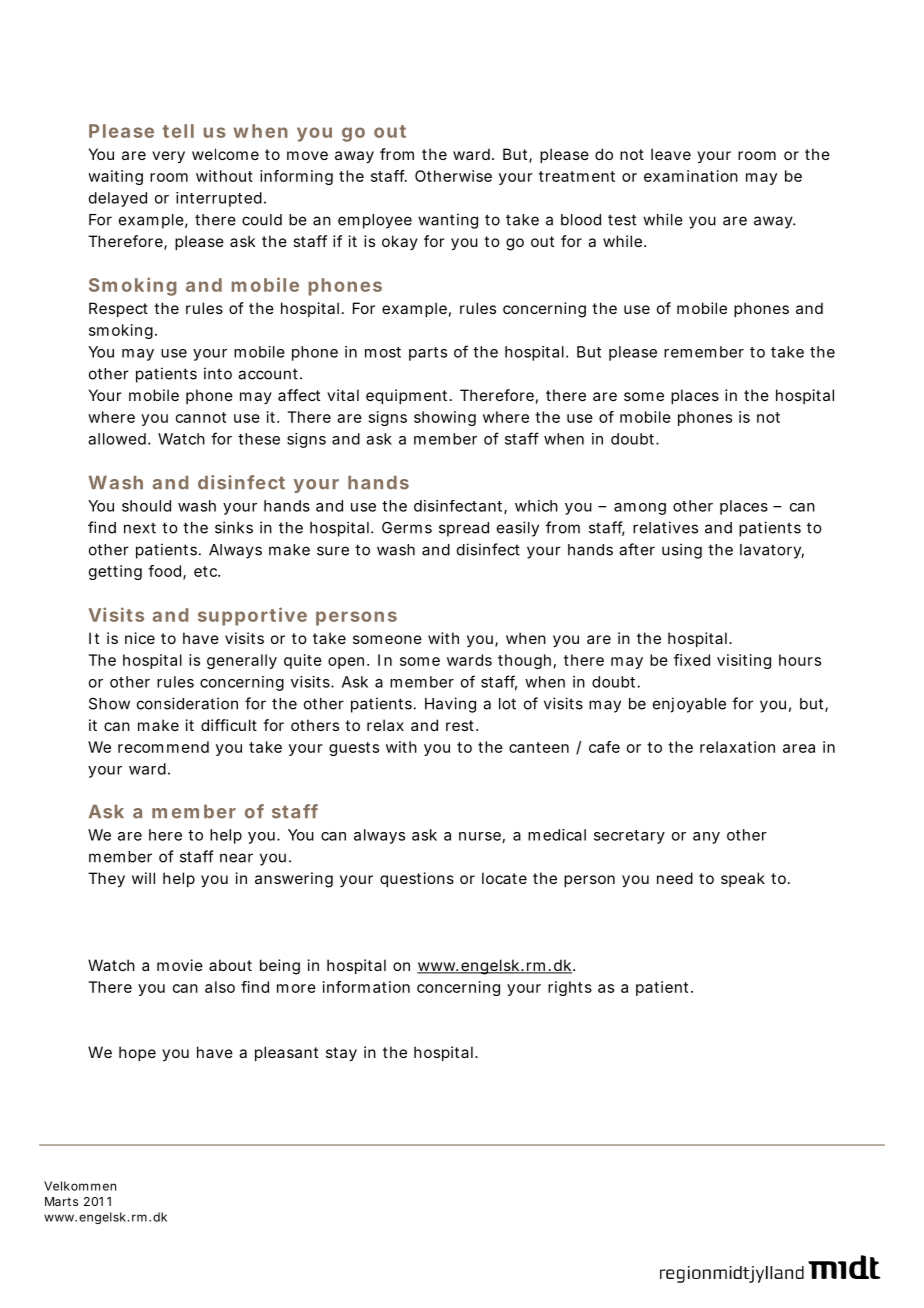 Image resolution: width=924 pixels, height=1308 pixels. Describe the element at coordinates (450, 705) in the screenshot. I see `Having` at that location.
